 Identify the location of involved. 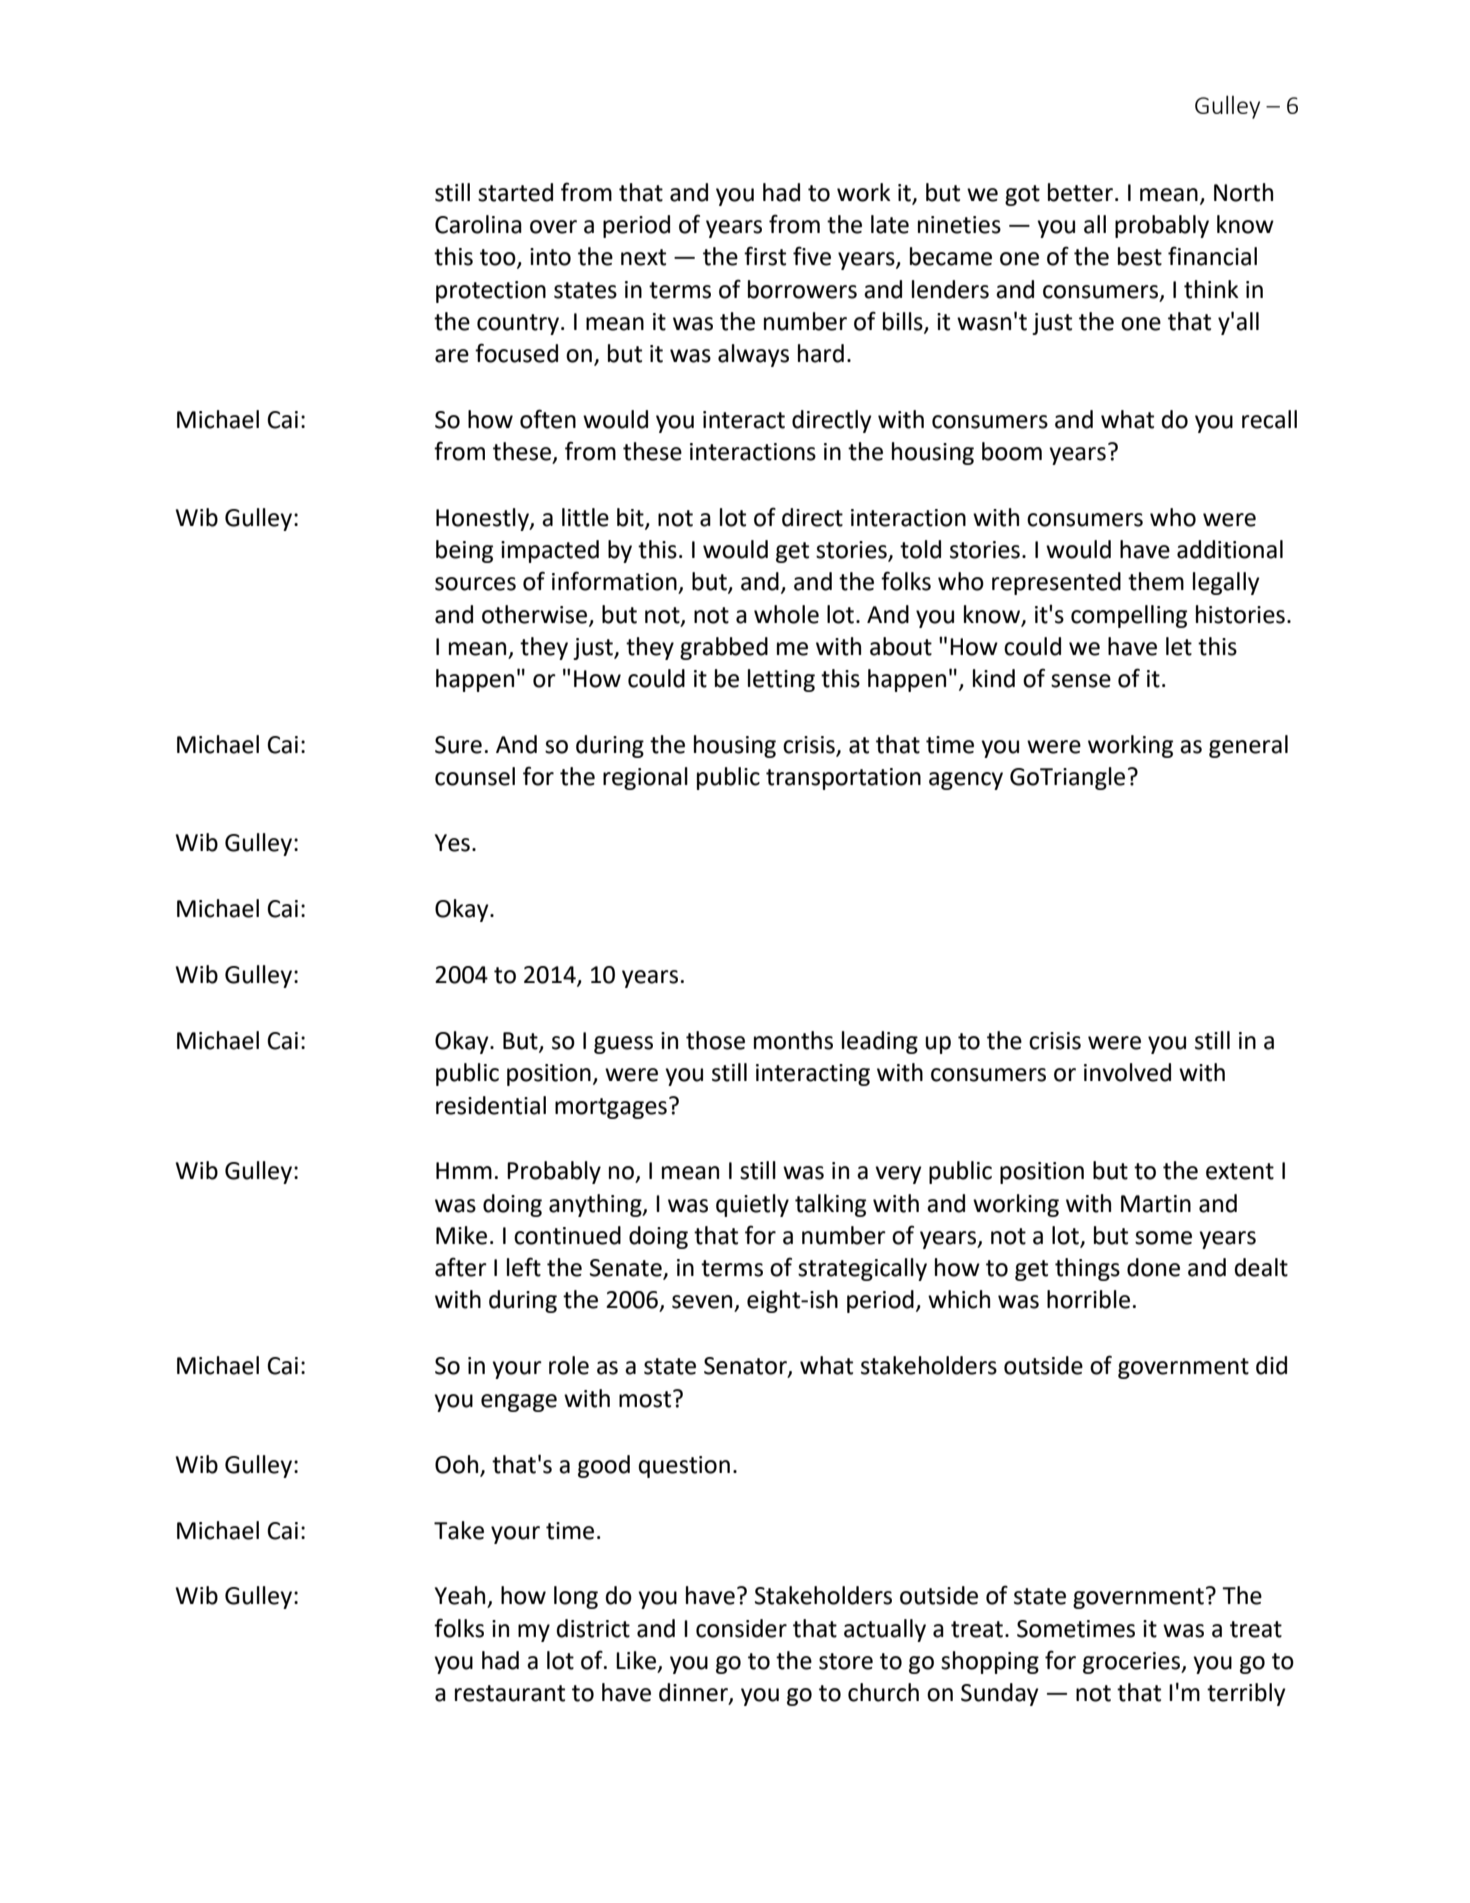
(1127, 1072).
